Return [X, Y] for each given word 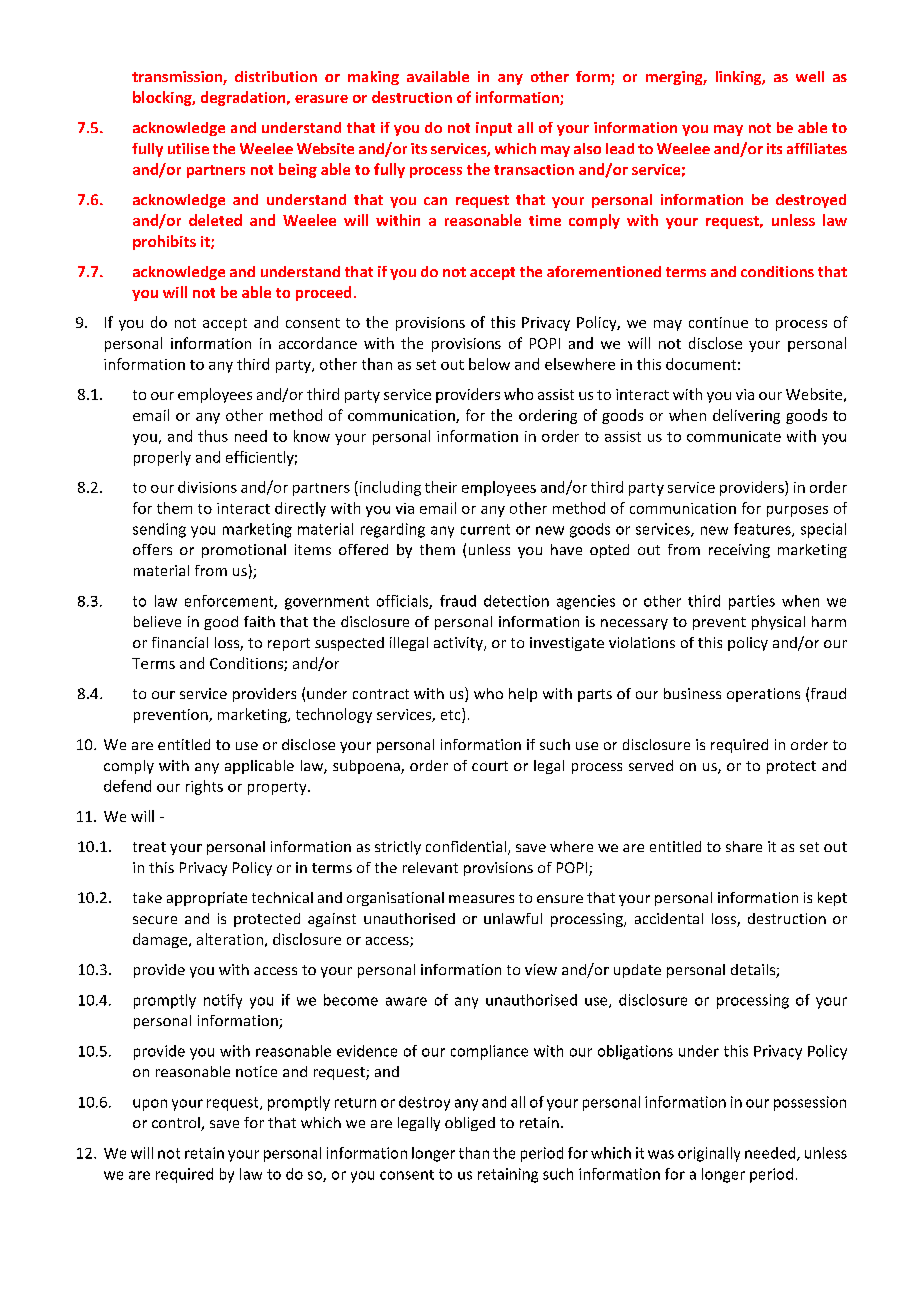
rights [204, 787]
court [490, 766]
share [744, 846]
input [494, 129]
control [177, 1124]
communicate [734, 436]
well [810, 76]
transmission [178, 78]
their [441, 487]
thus [213, 436]
